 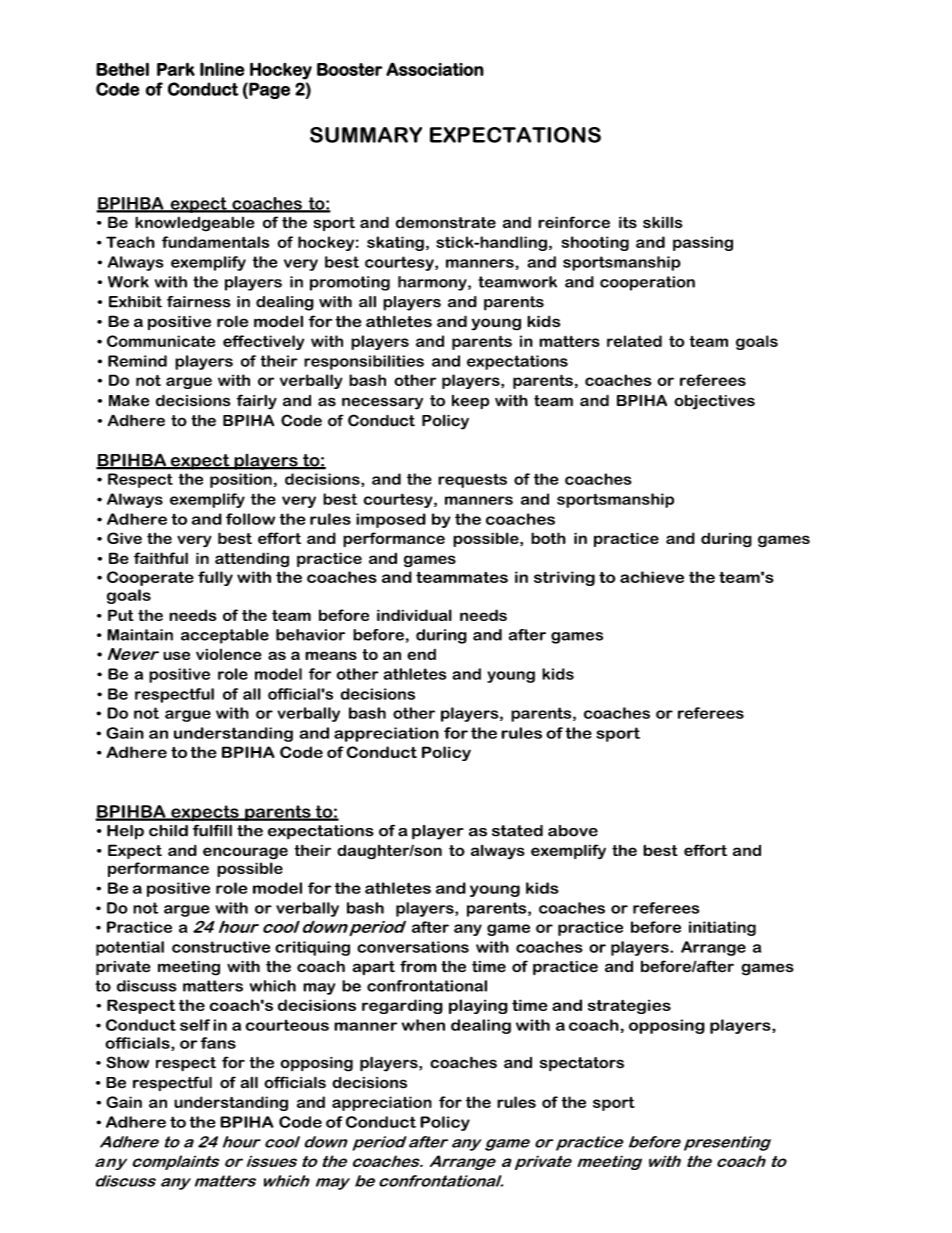 I want to click on position, so click(x=241, y=480).
